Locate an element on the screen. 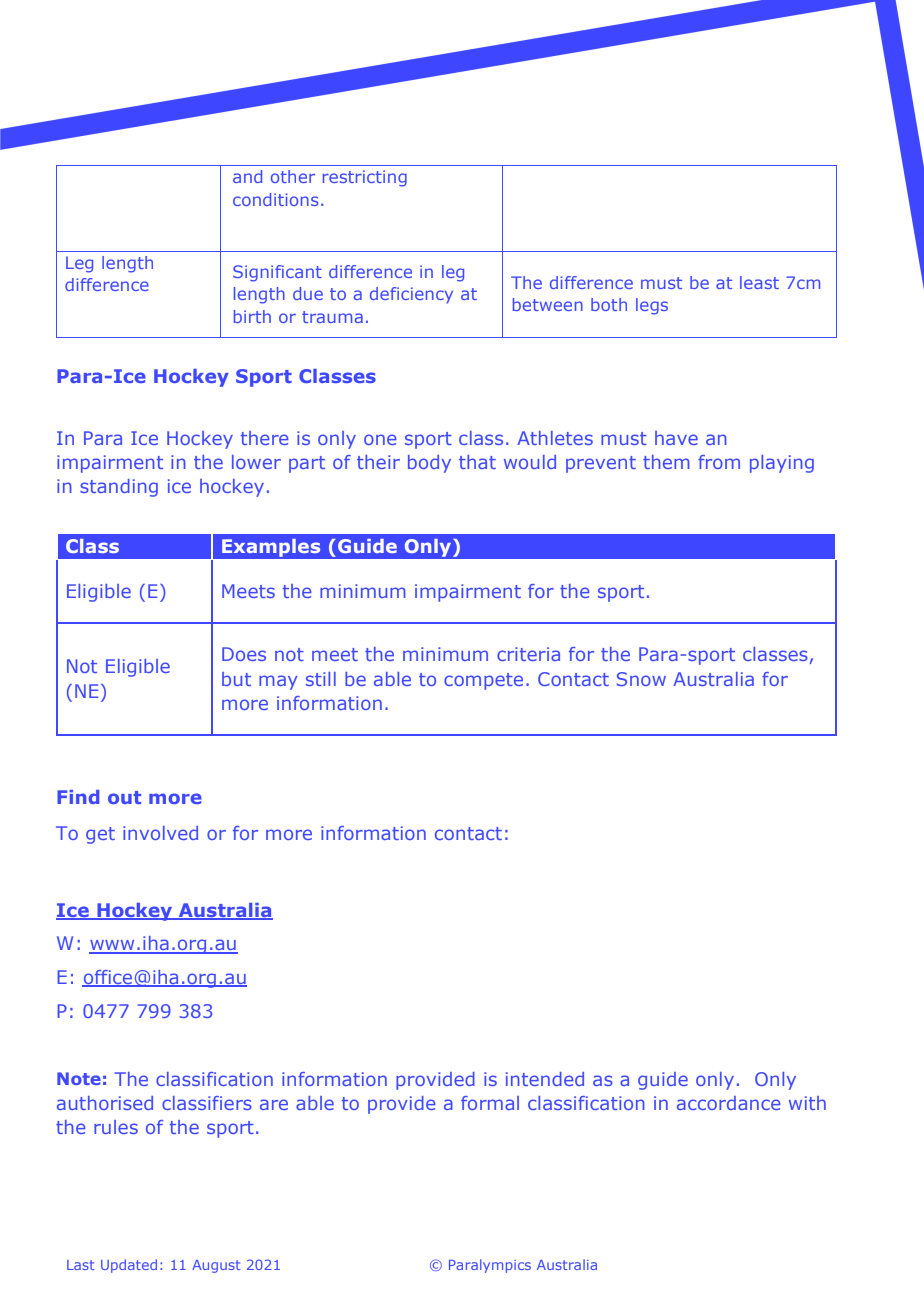 Image resolution: width=924 pixels, height=1308 pixels. restricting is located at coordinates (365, 178).
